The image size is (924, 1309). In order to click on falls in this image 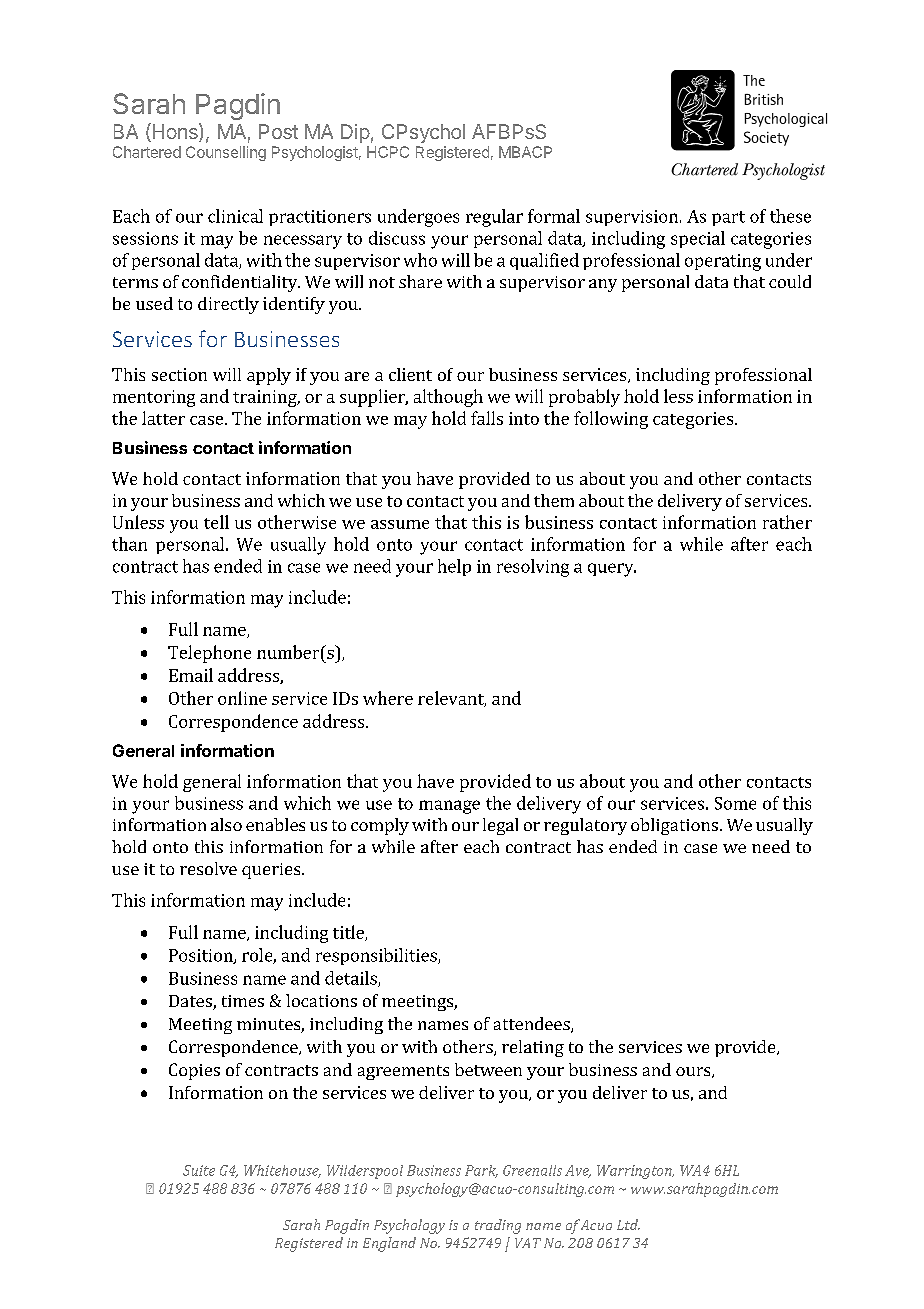, I will do `click(487, 418)`.
